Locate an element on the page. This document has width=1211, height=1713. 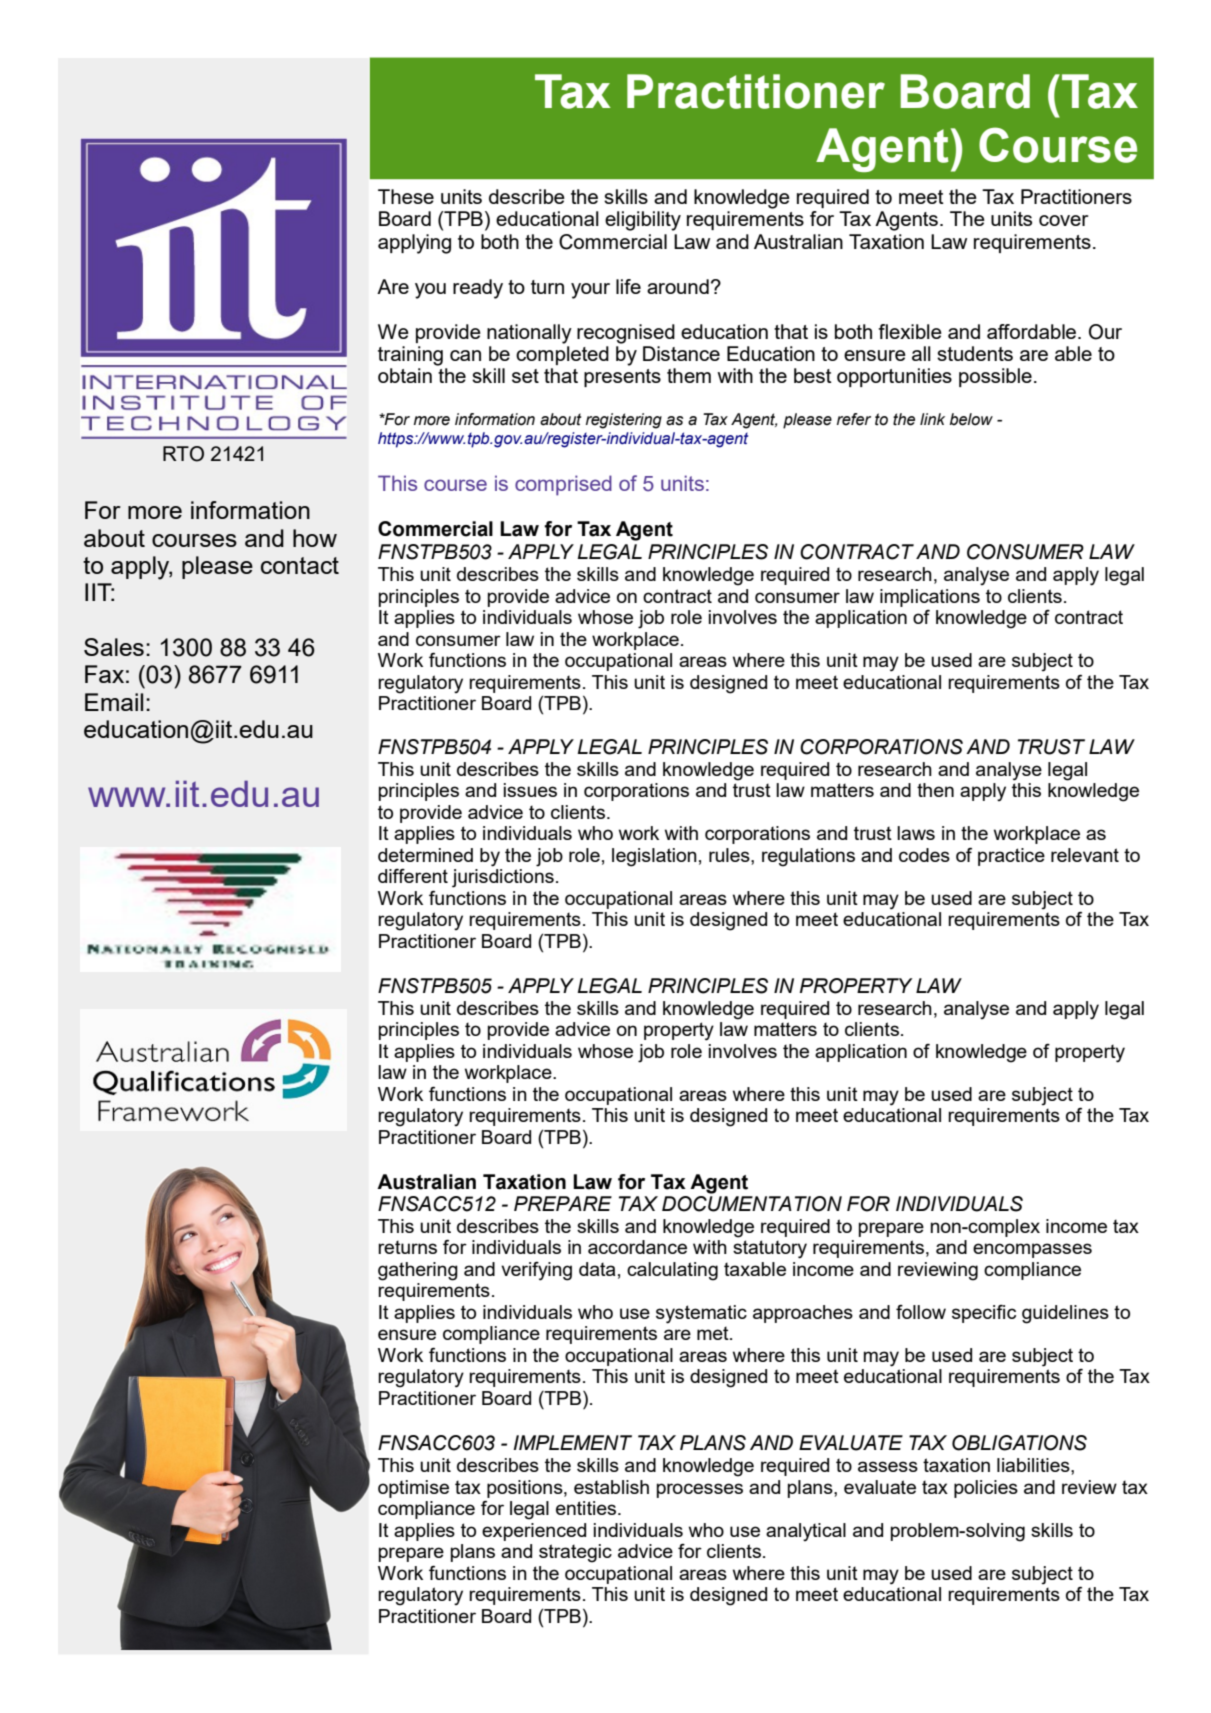
entities is located at coordinates (587, 1508).
